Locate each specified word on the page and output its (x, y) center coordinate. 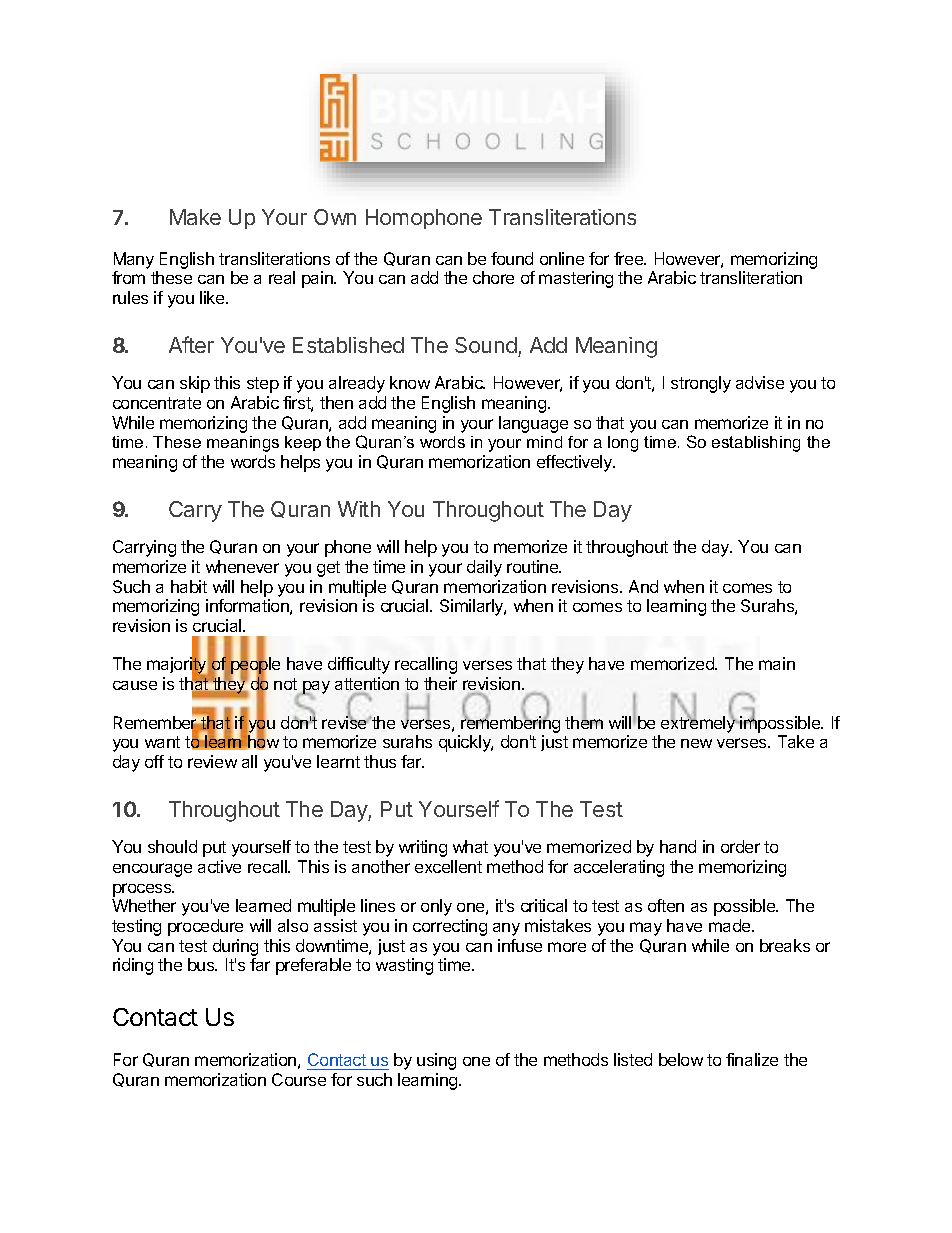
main (777, 663)
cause (135, 685)
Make (195, 217)
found (512, 258)
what (470, 846)
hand (678, 846)
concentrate (157, 403)
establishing (756, 444)
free (630, 258)
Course (299, 1079)
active (219, 866)
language (533, 424)
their (440, 683)
